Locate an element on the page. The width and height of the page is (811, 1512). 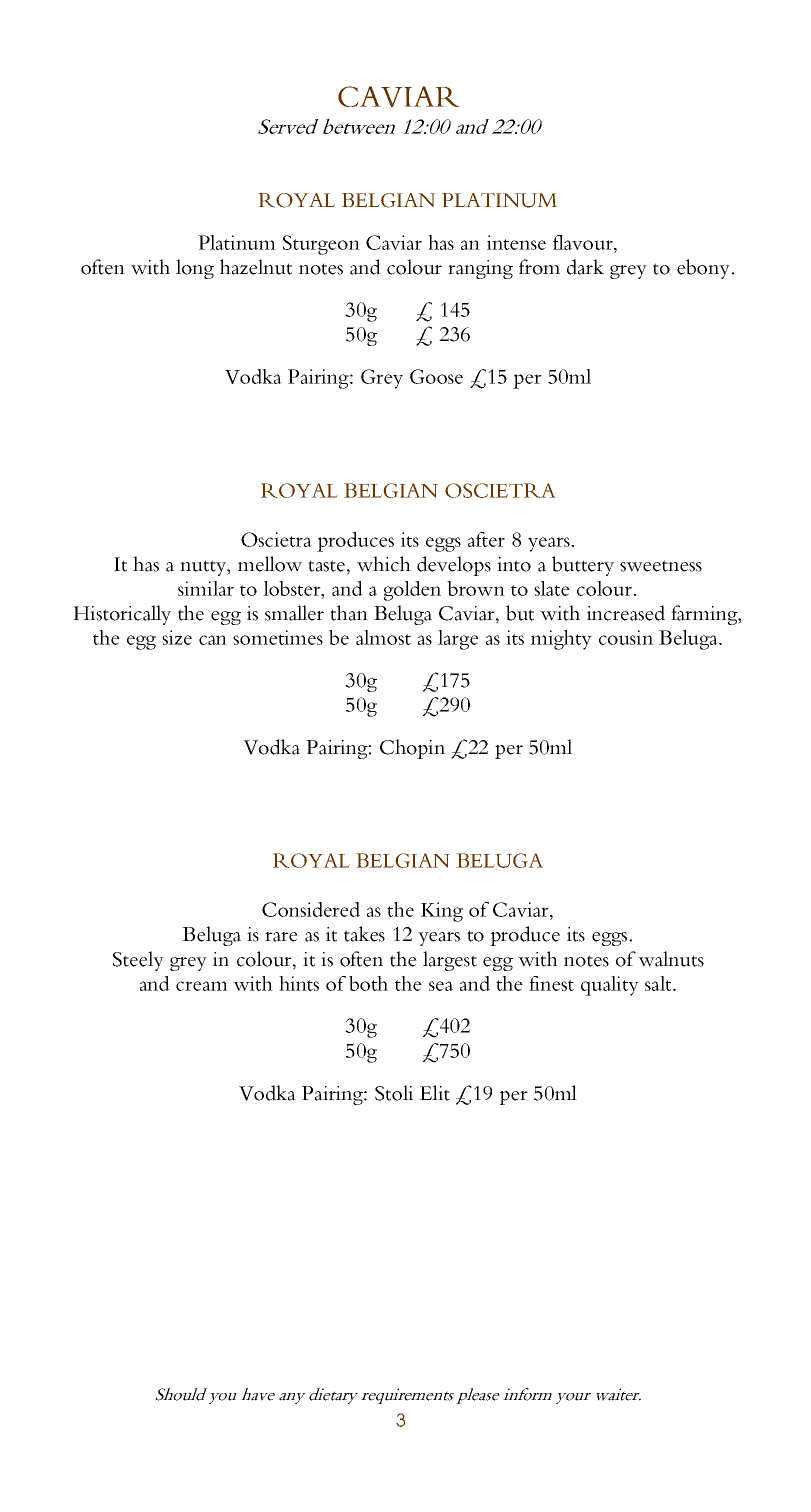
ranging is located at coordinates (480, 269).
